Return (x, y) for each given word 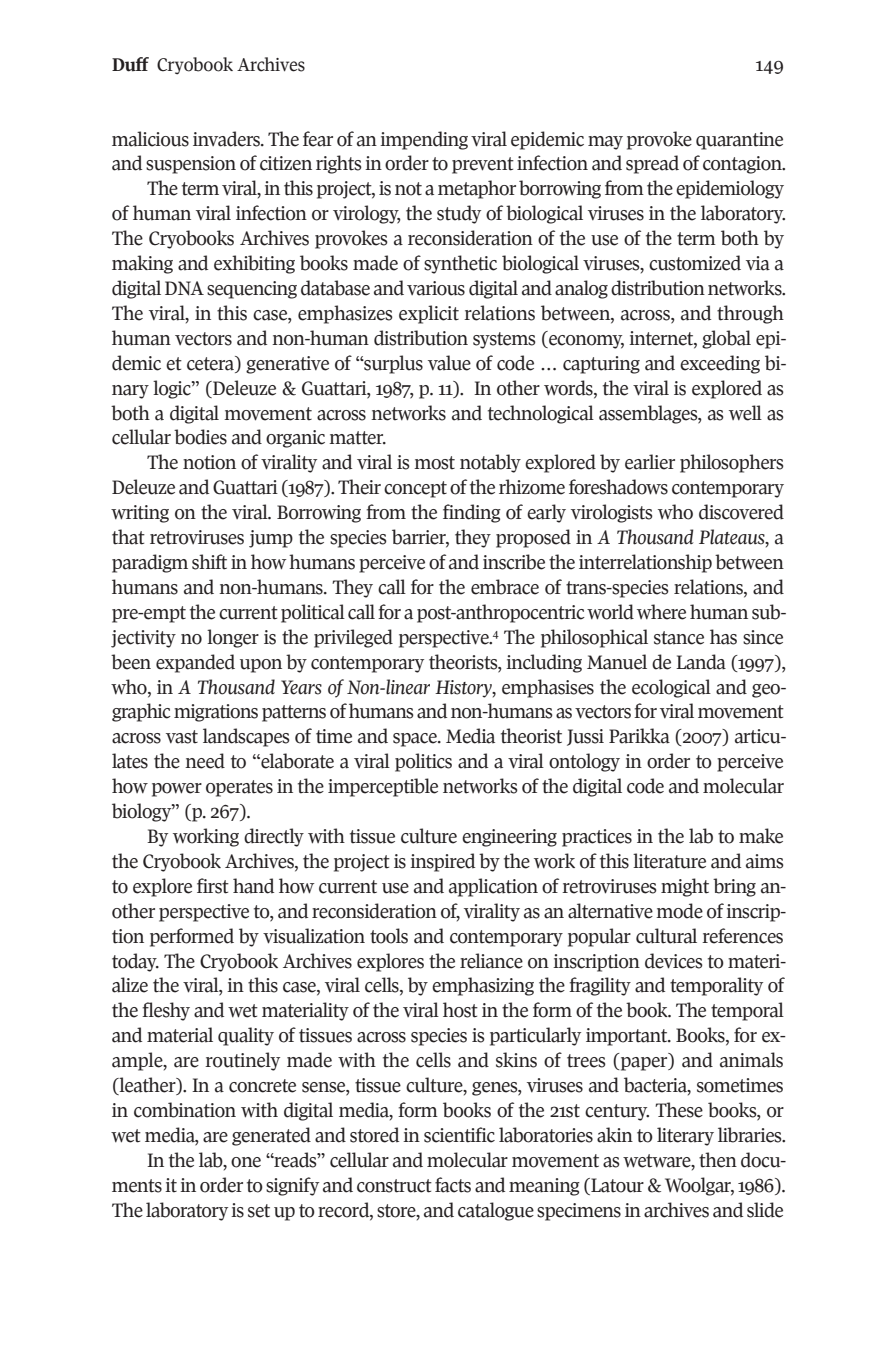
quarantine (739, 141)
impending (424, 140)
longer (233, 638)
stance (679, 638)
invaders (227, 139)
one (246, 1162)
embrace (505, 587)
